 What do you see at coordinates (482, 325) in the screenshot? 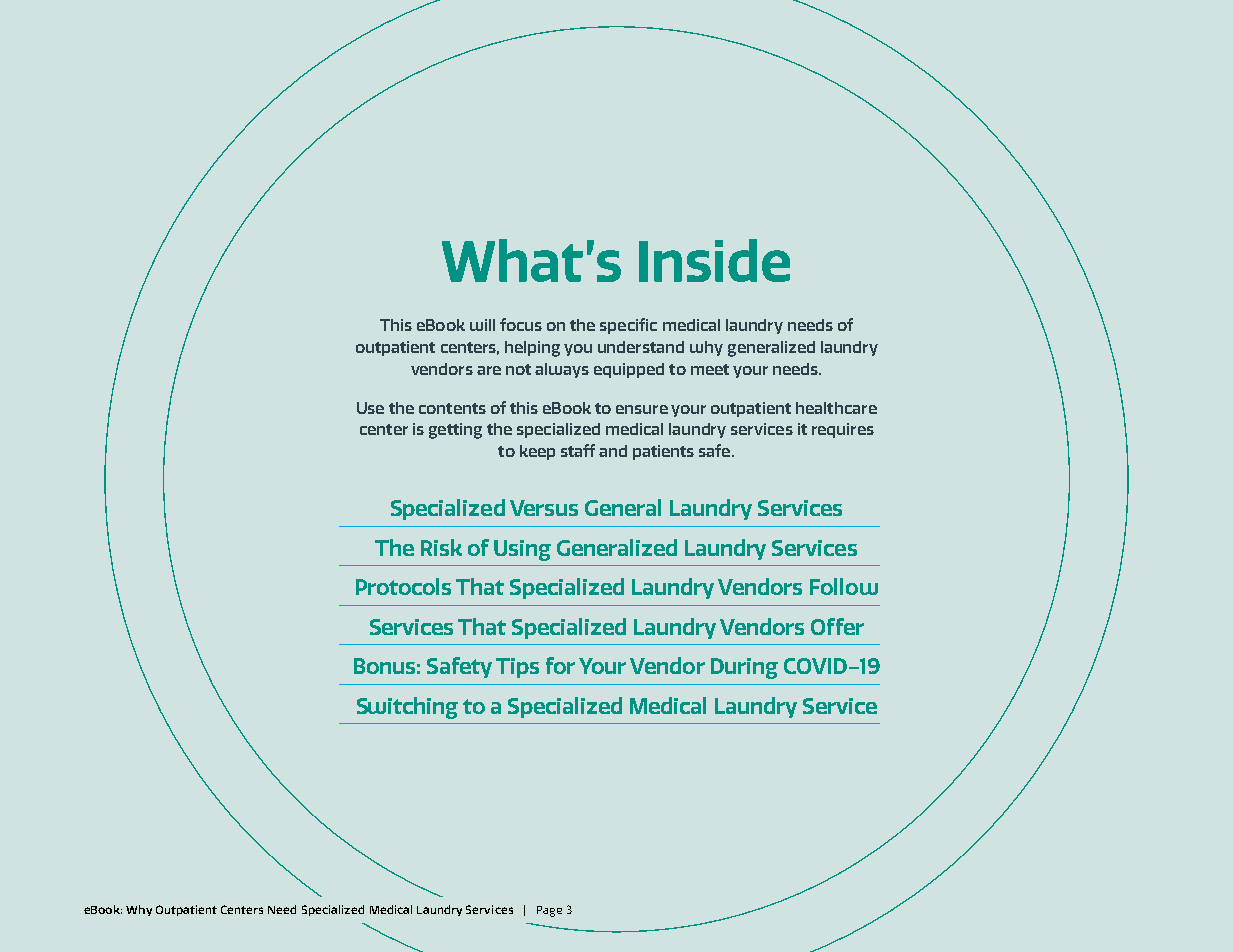
I see `will` at bounding box center [482, 325].
